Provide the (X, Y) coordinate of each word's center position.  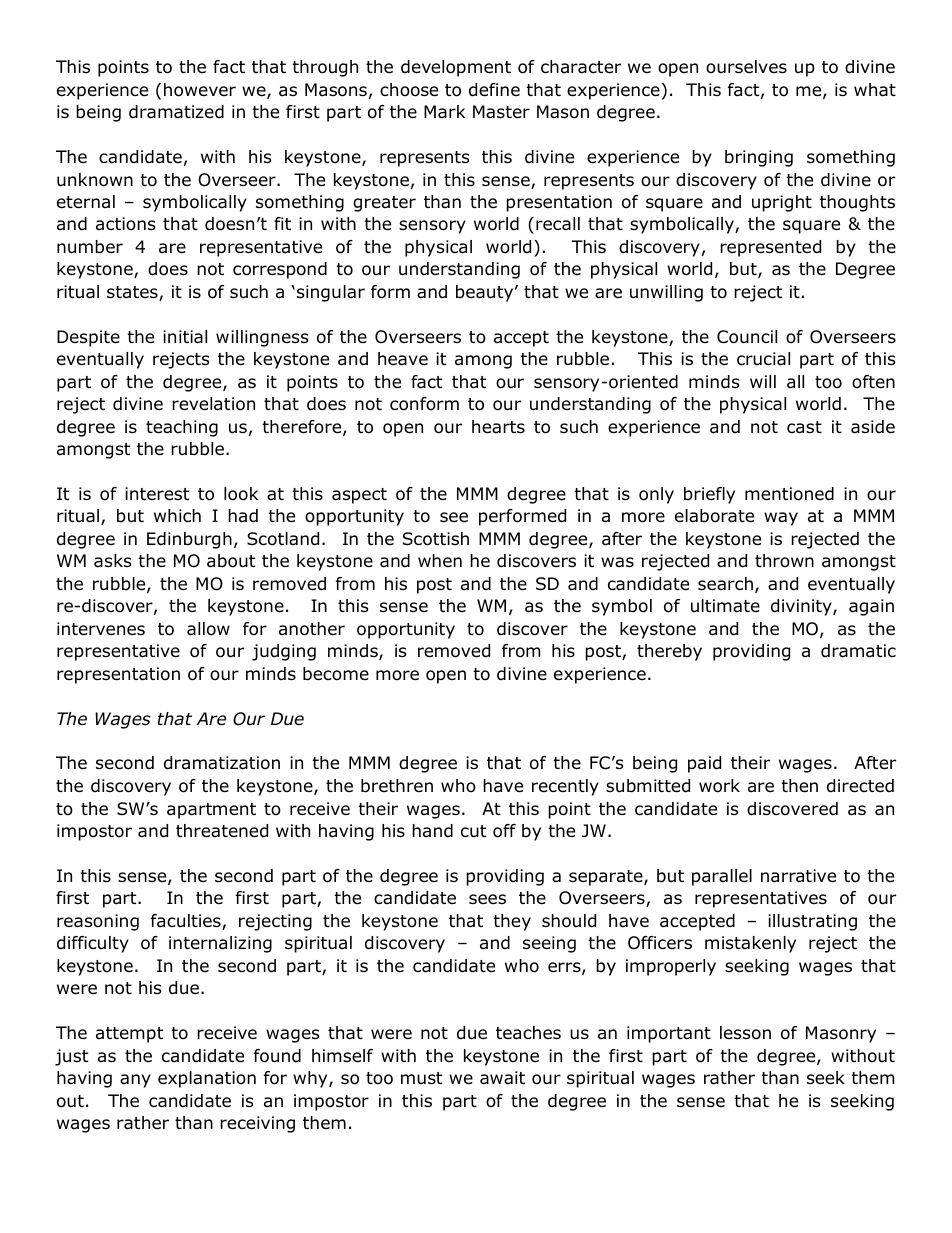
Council (747, 337)
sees (487, 899)
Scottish (436, 539)
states (133, 293)
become (336, 674)
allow (208, 629)
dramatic (858, 651)
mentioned (789, 494)
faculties (187, 922)
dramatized (176, 112)
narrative (798, 876)
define (494, 90)
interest (157, 494)
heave (403, 359)
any (135, 1081)
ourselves (746, 67)
